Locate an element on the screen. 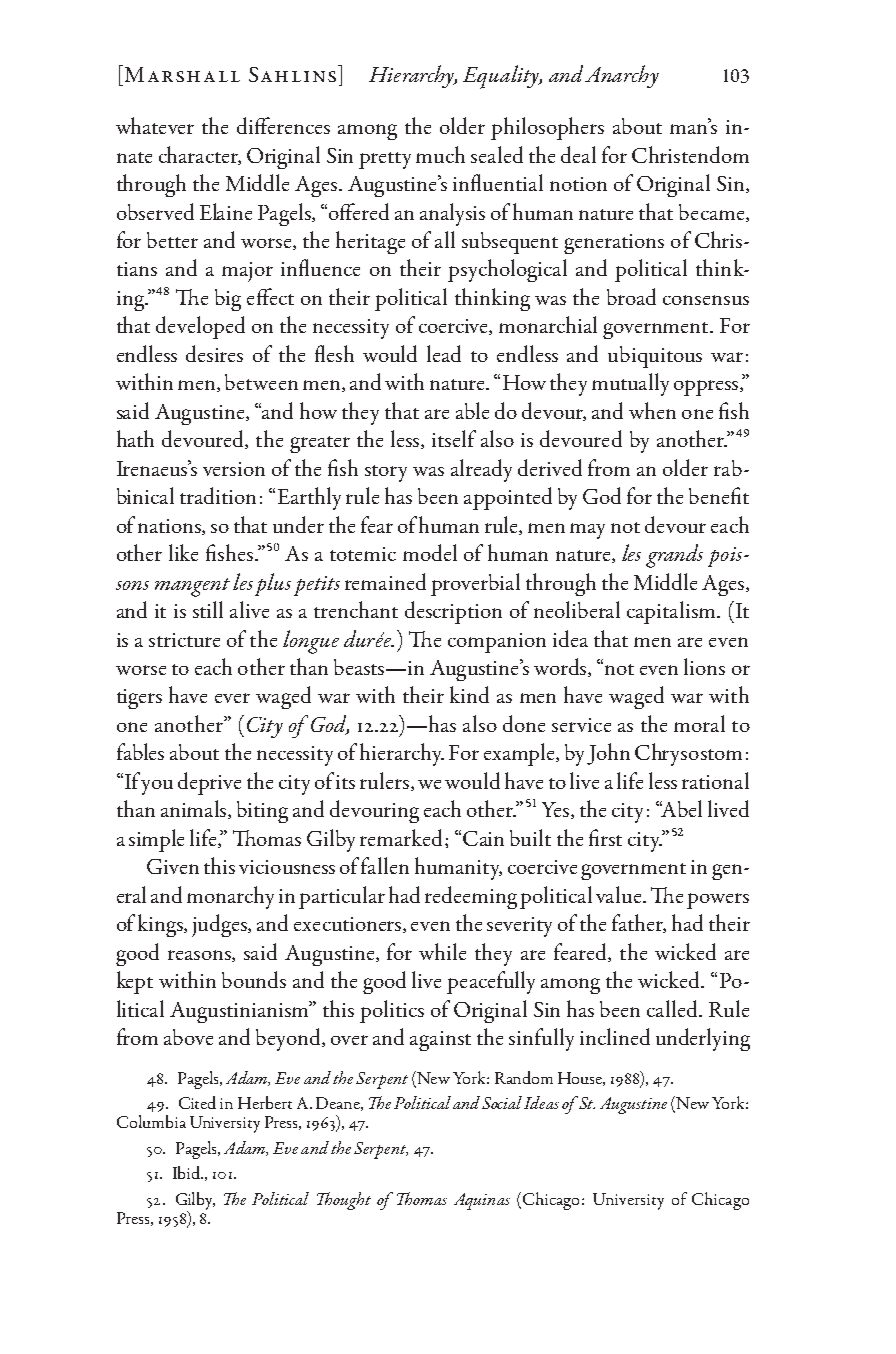  Marshall is located at coordinates (181, 73).
